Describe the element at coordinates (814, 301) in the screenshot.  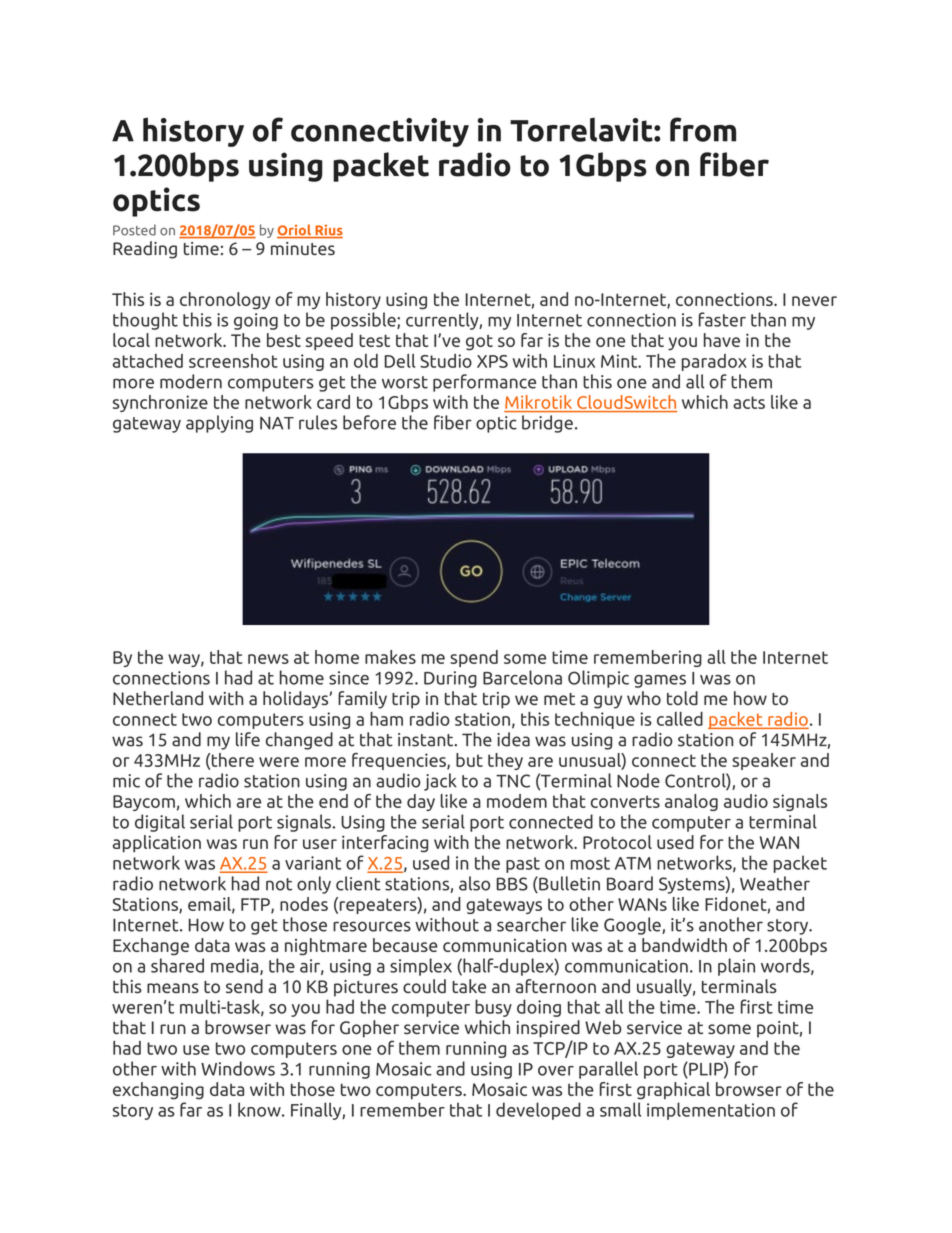
I see `never` at that location.
